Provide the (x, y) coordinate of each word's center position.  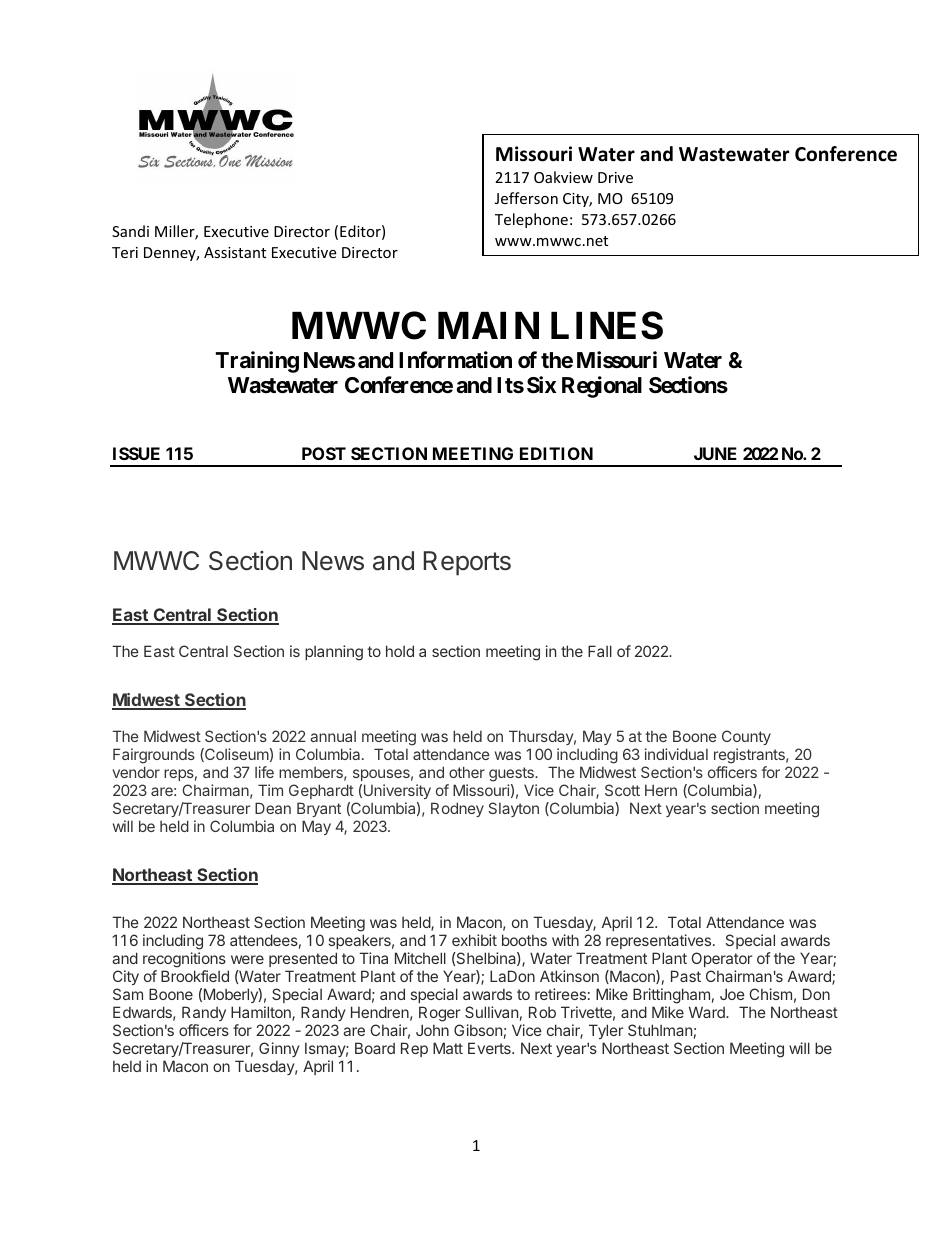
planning (334, 653)
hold (400, 651)
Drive (615, 177)
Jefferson (526, 198)
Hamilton (262, 1013)
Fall (600, 651)
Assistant (235, 252)
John (432, 1030)
